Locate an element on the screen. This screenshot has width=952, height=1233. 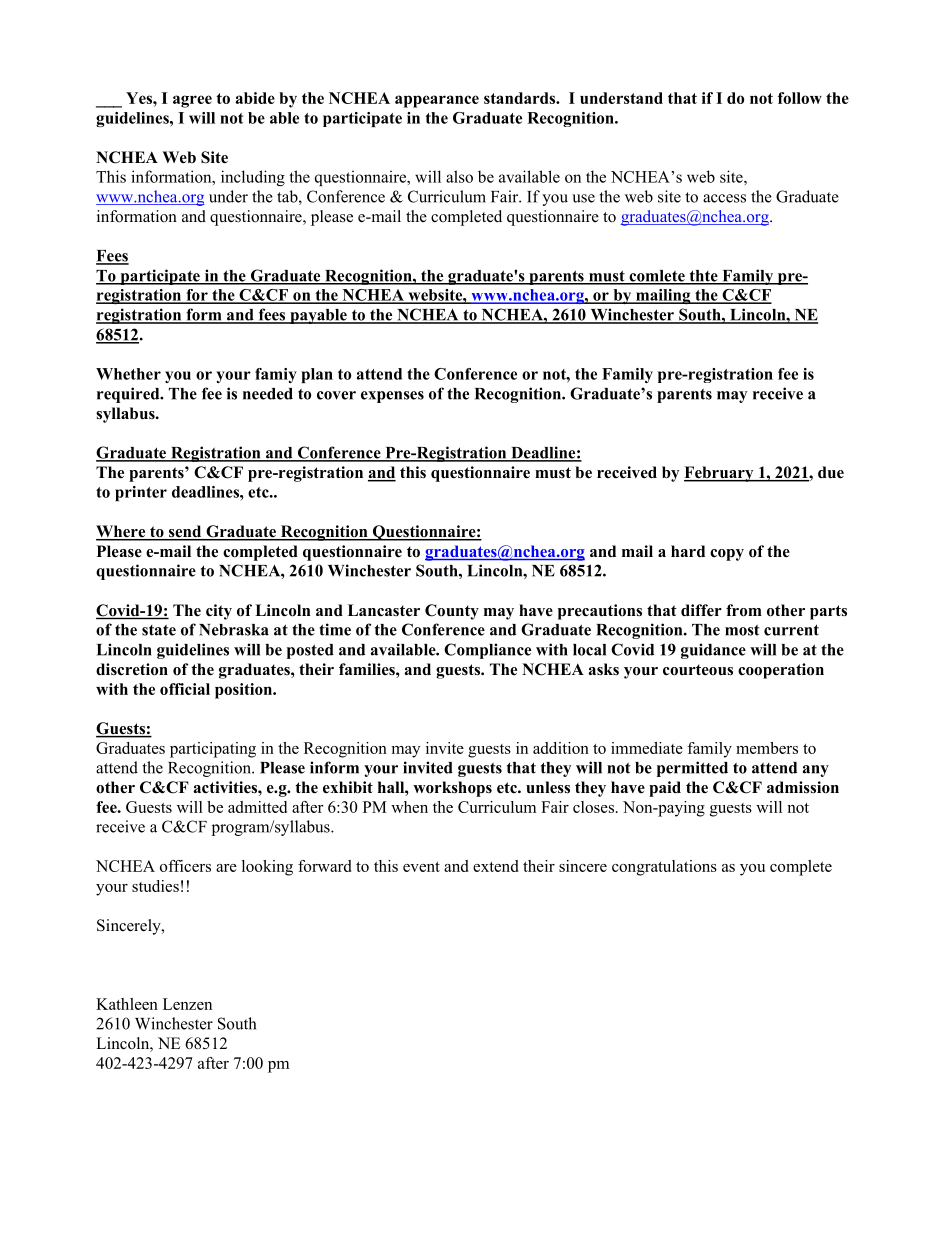
appearance is located at coordinates (437, 101).
